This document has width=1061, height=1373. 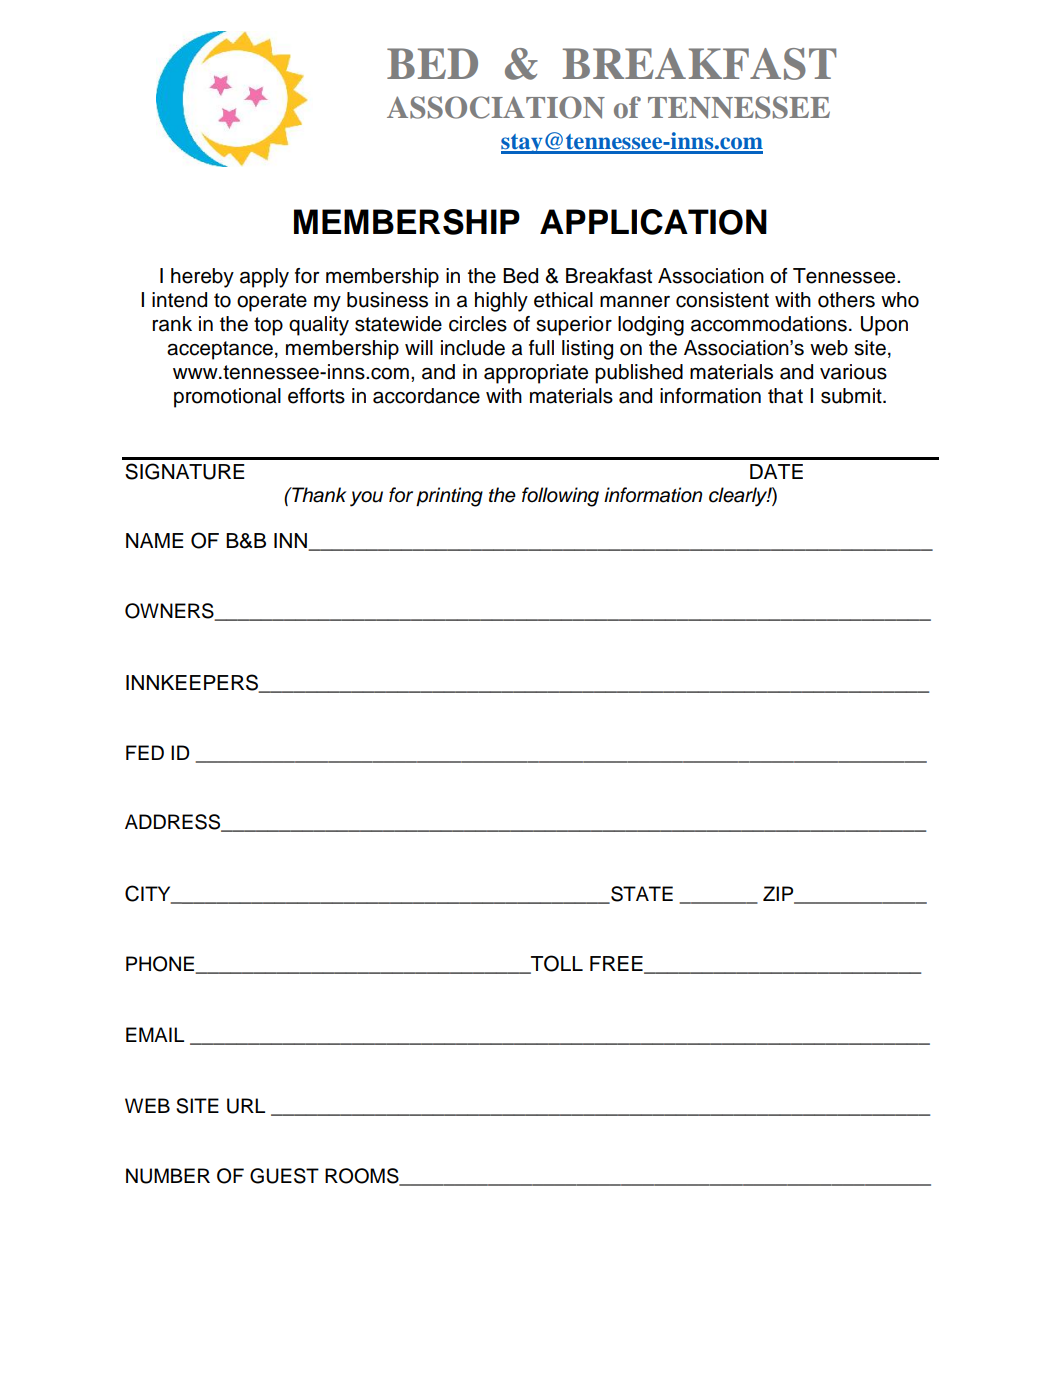 What do you see at coordinates (501, 302) in the document?
I see `highly` at bounding box center [501, 302].
